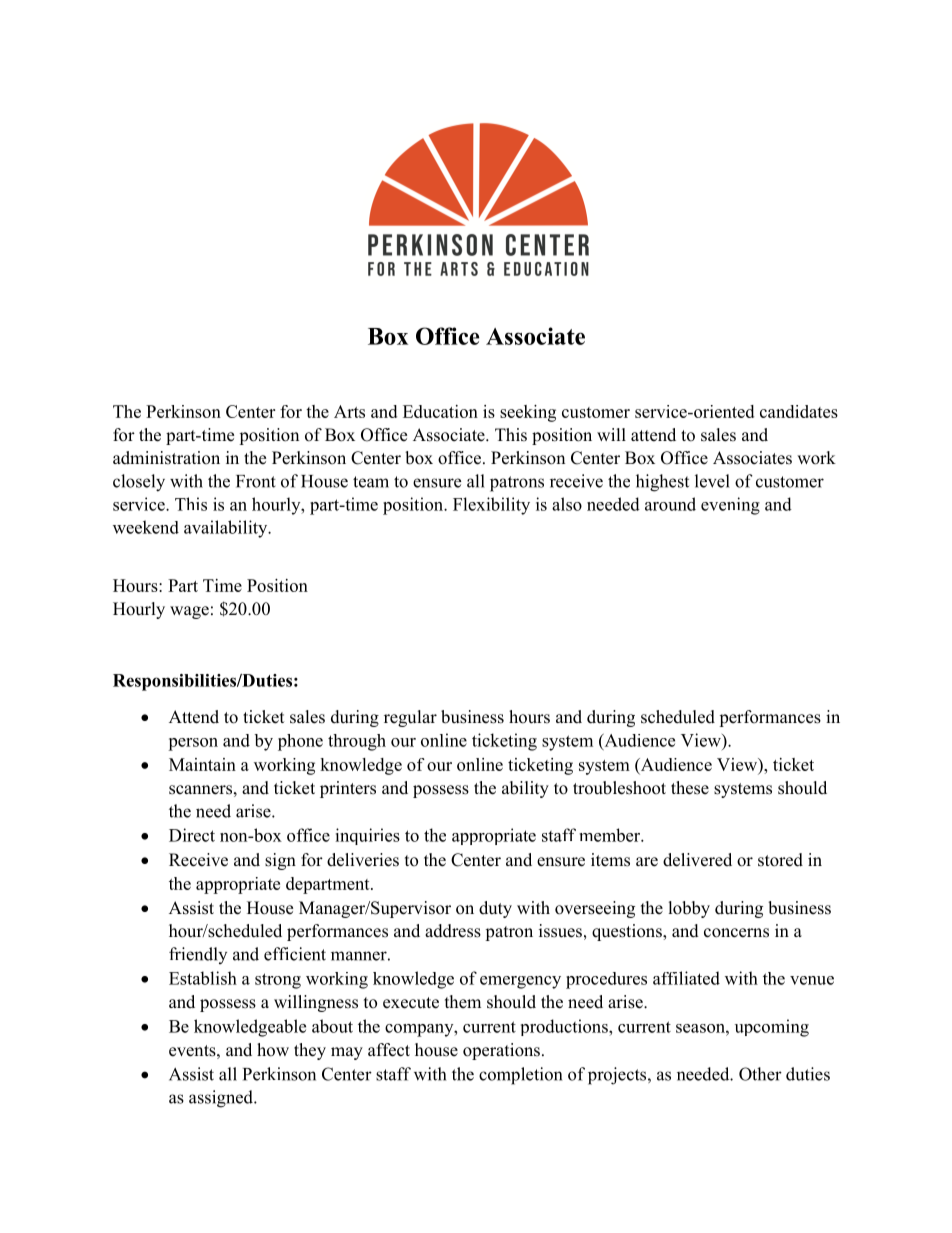 Image resolution: width=952 pixels, height=1233 pixels. Describe the element at coordinates (440, 411) in the screenshot. I see `Education` at that location.
